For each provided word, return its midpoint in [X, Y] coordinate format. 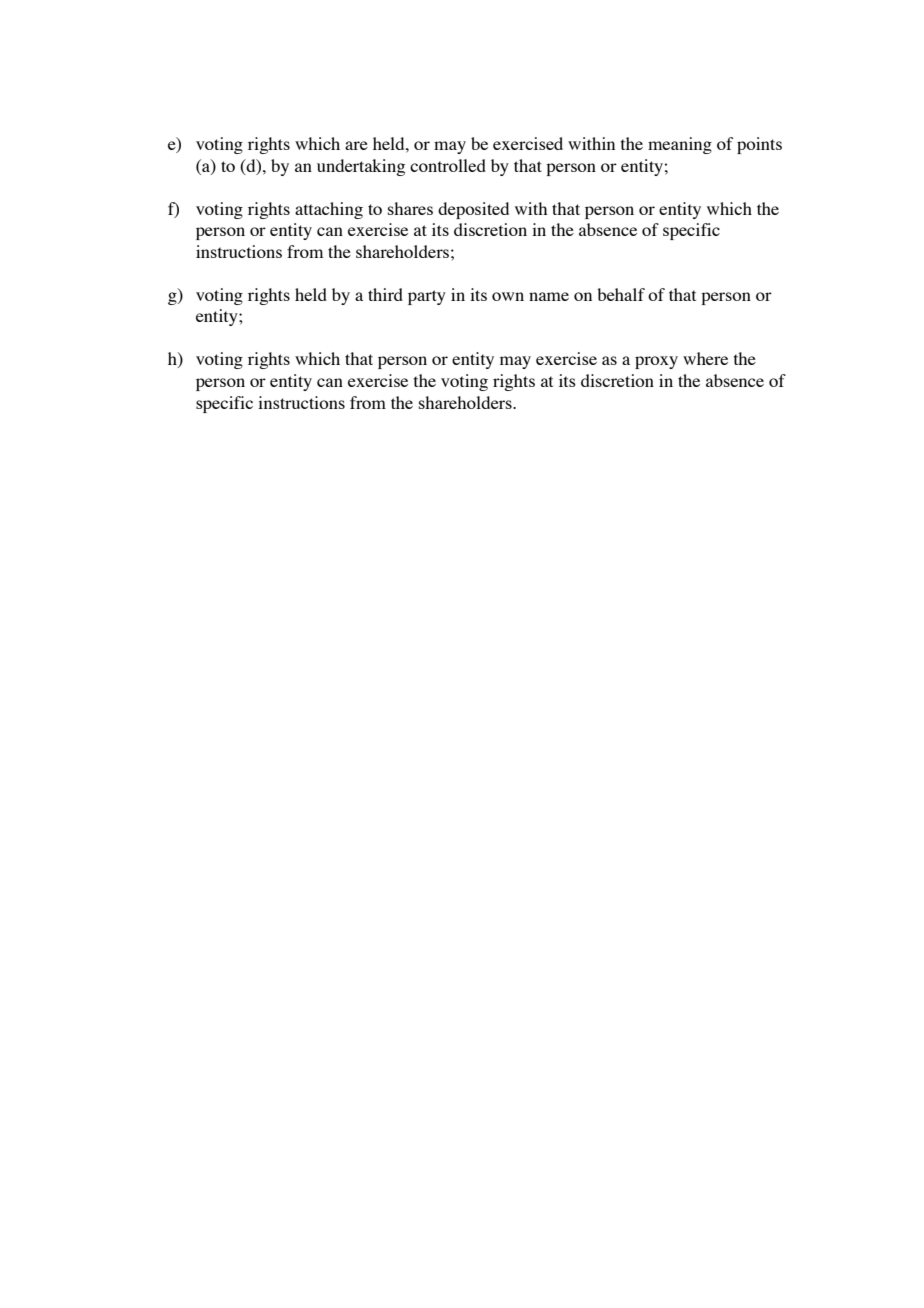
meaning [680, 145]
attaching [329, 210]
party [427, 297]
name [549, 296]
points [759, 145]
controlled [448, 165]
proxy [656, 362]
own [508, 296]
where [705, 358]
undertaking [361, 167]
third [385, 294]
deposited [473, 210]
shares [410, 208]
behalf [621, 294]
